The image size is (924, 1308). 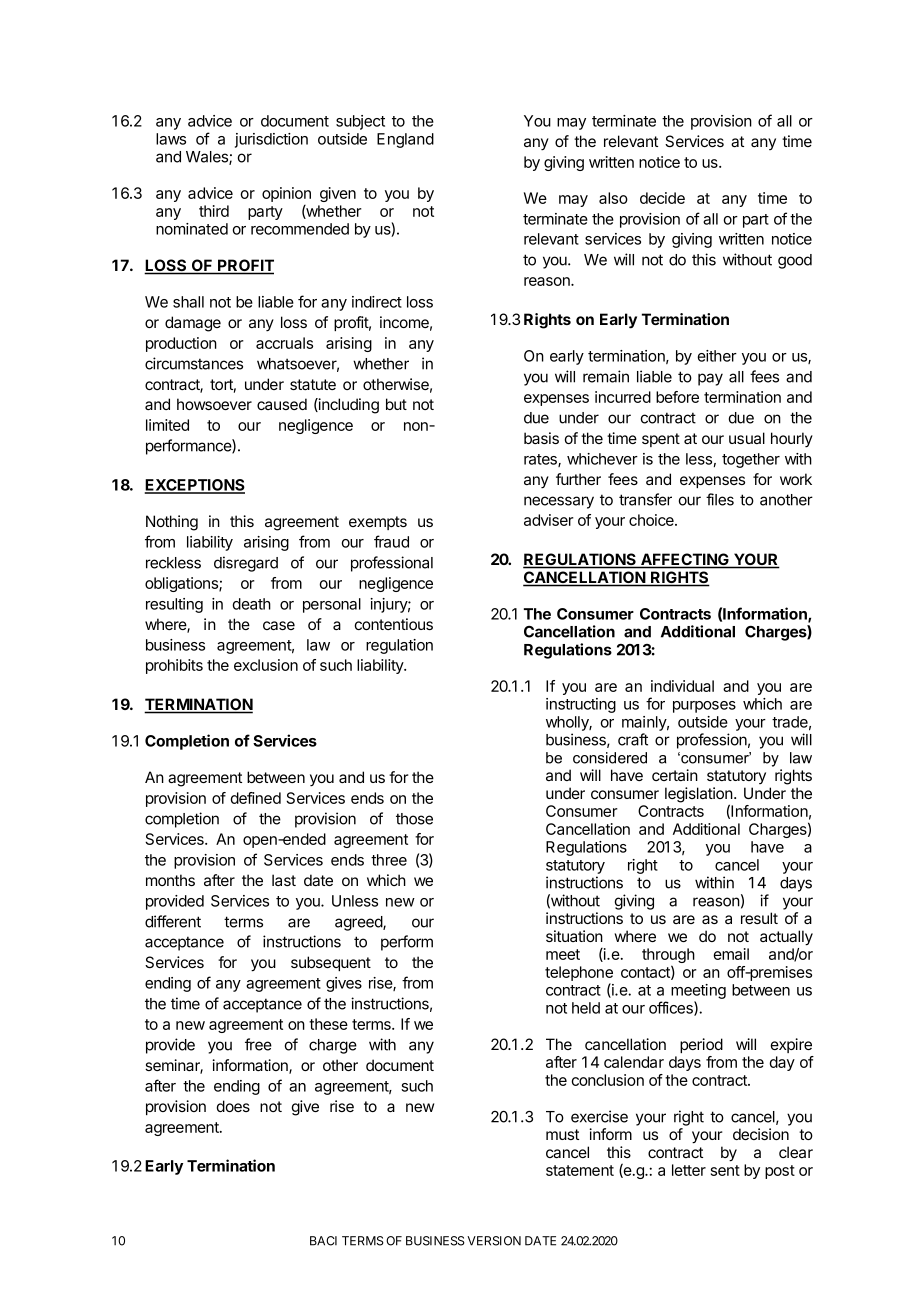 I want to click on instructing, so click(x=581, y=705).
